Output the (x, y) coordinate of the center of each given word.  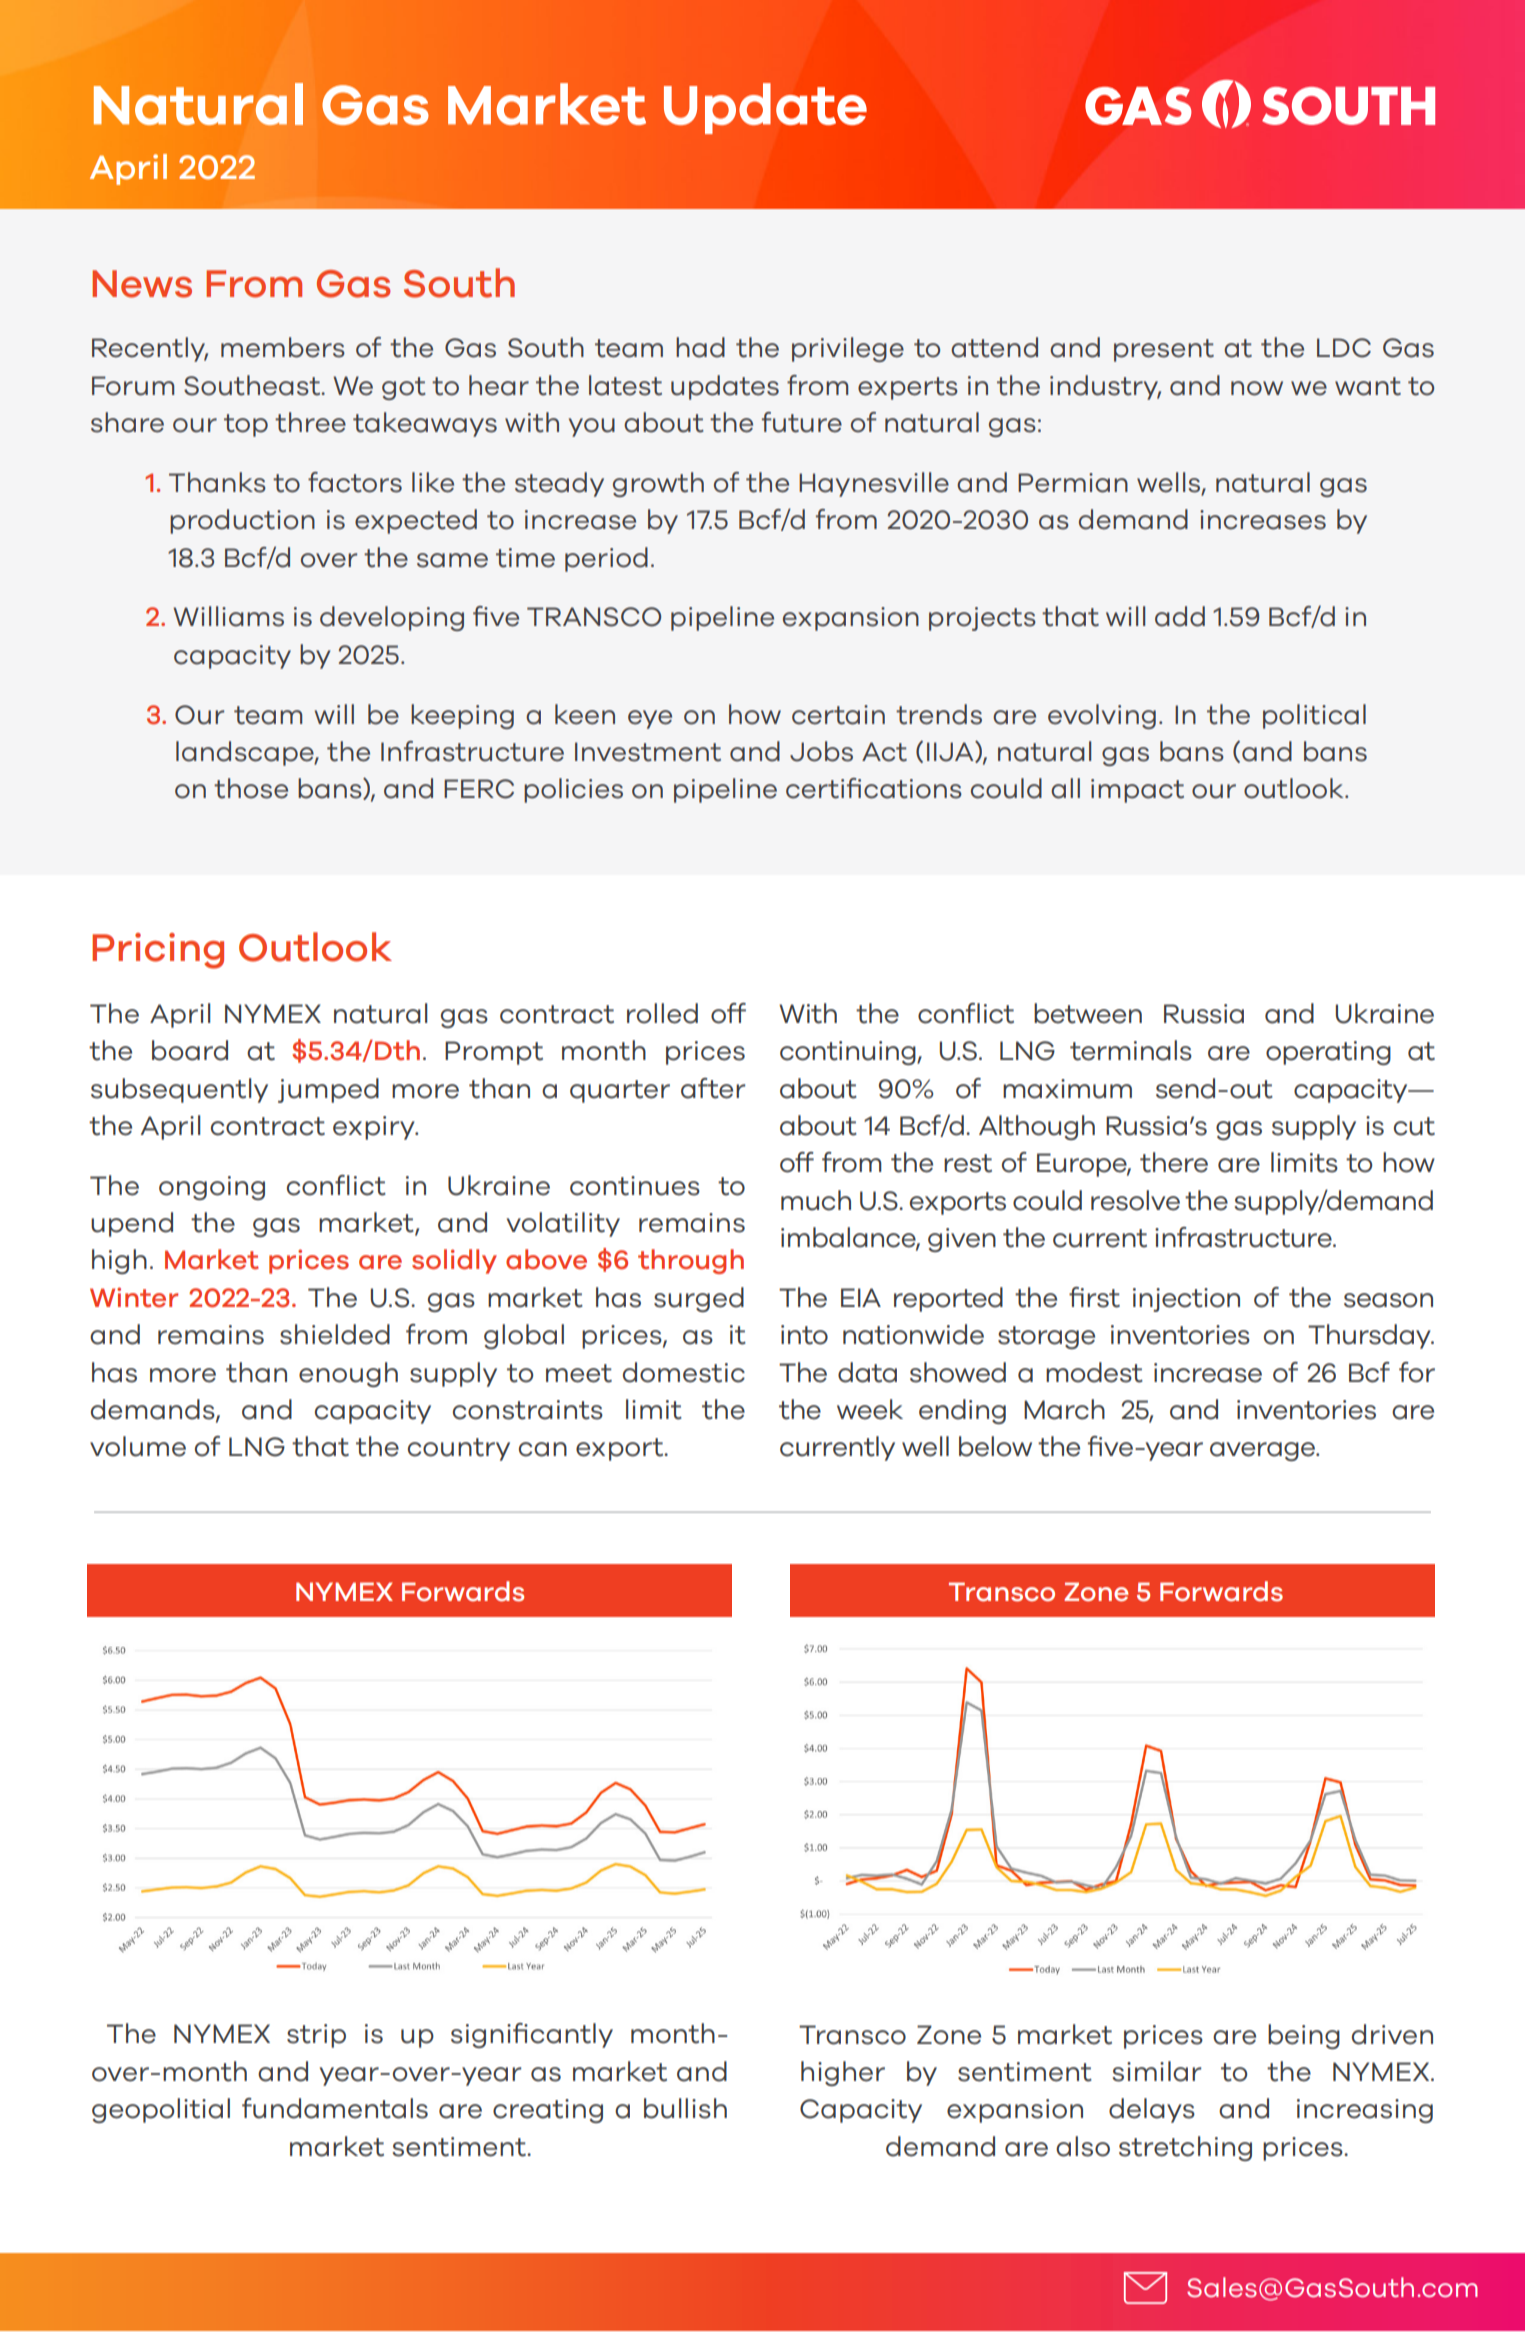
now (1257, 388)
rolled (662, 1013)
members (283, 347)
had (700, 347)
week (870, 1409)
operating (1328, 1053)
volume (138, 1446)
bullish (685, 2108)
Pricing (158, 951)
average (1264, 1451)
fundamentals (335, 2108)
